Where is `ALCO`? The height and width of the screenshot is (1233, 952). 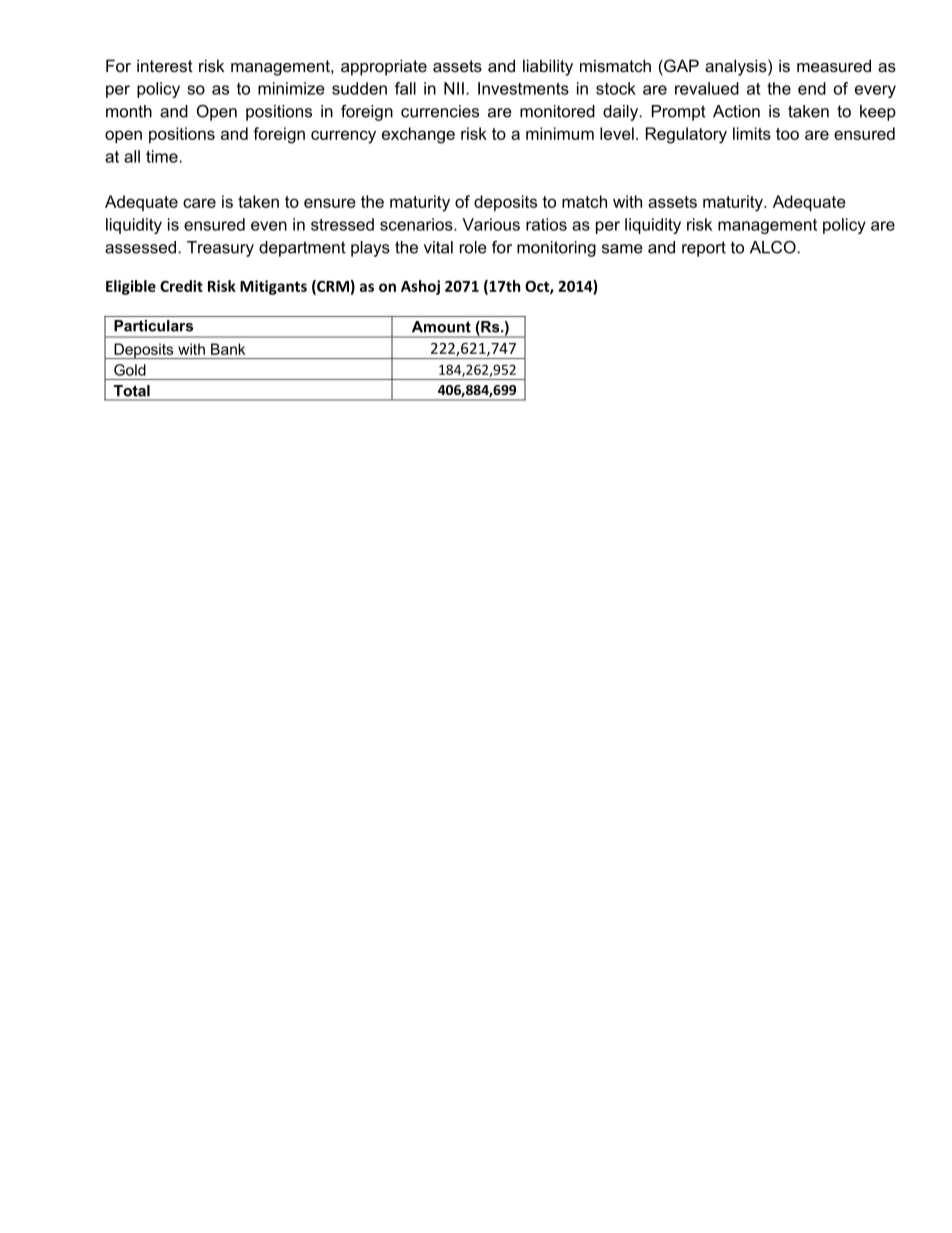 ALCO is located at coordinates (774, 247).
